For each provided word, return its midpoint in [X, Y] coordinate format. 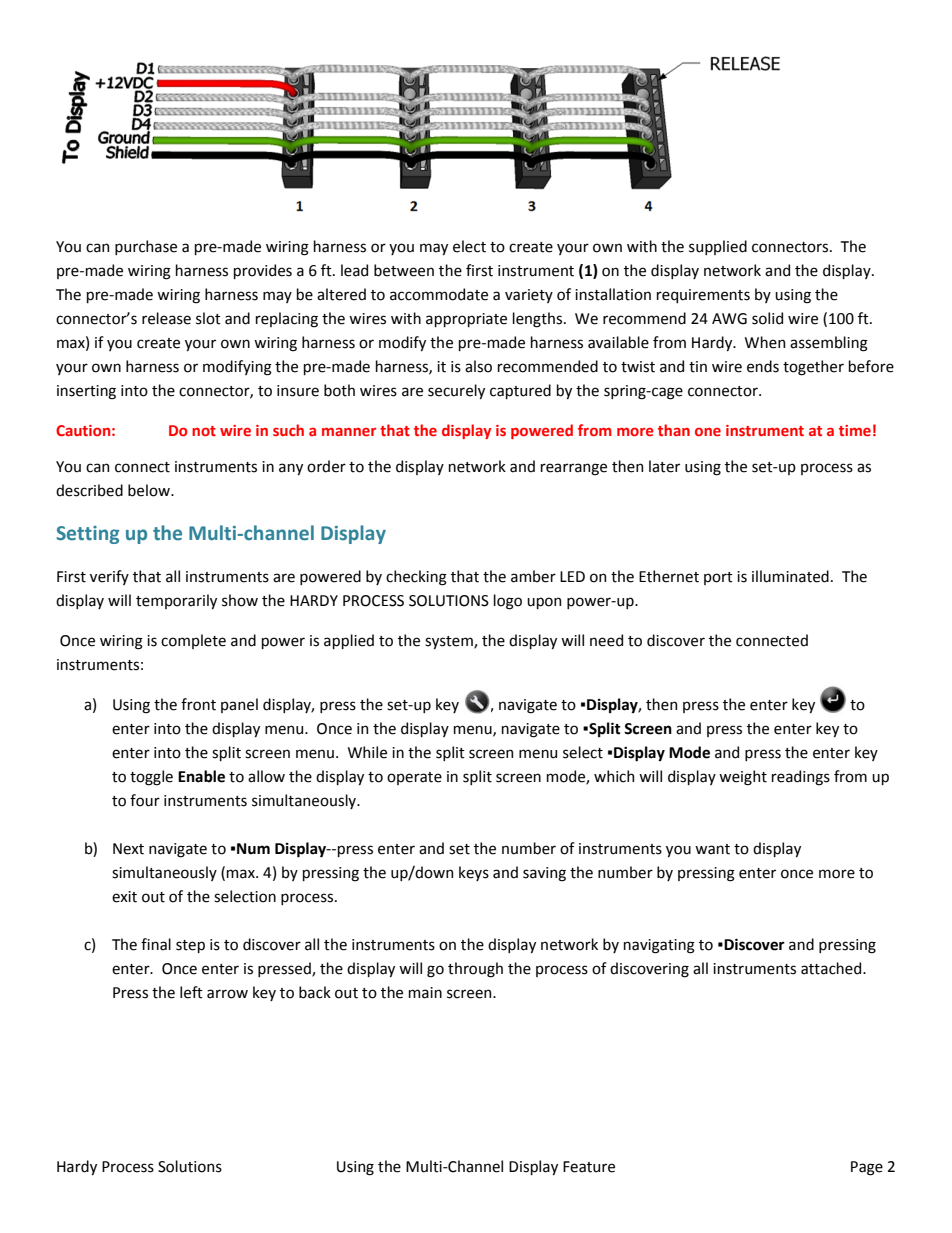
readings [801, 778]
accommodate [439, 294]
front [198, 704]
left [191, 992]
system [450, 642]
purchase [146, 247]
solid [767, 318]
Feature [589, 1167]
